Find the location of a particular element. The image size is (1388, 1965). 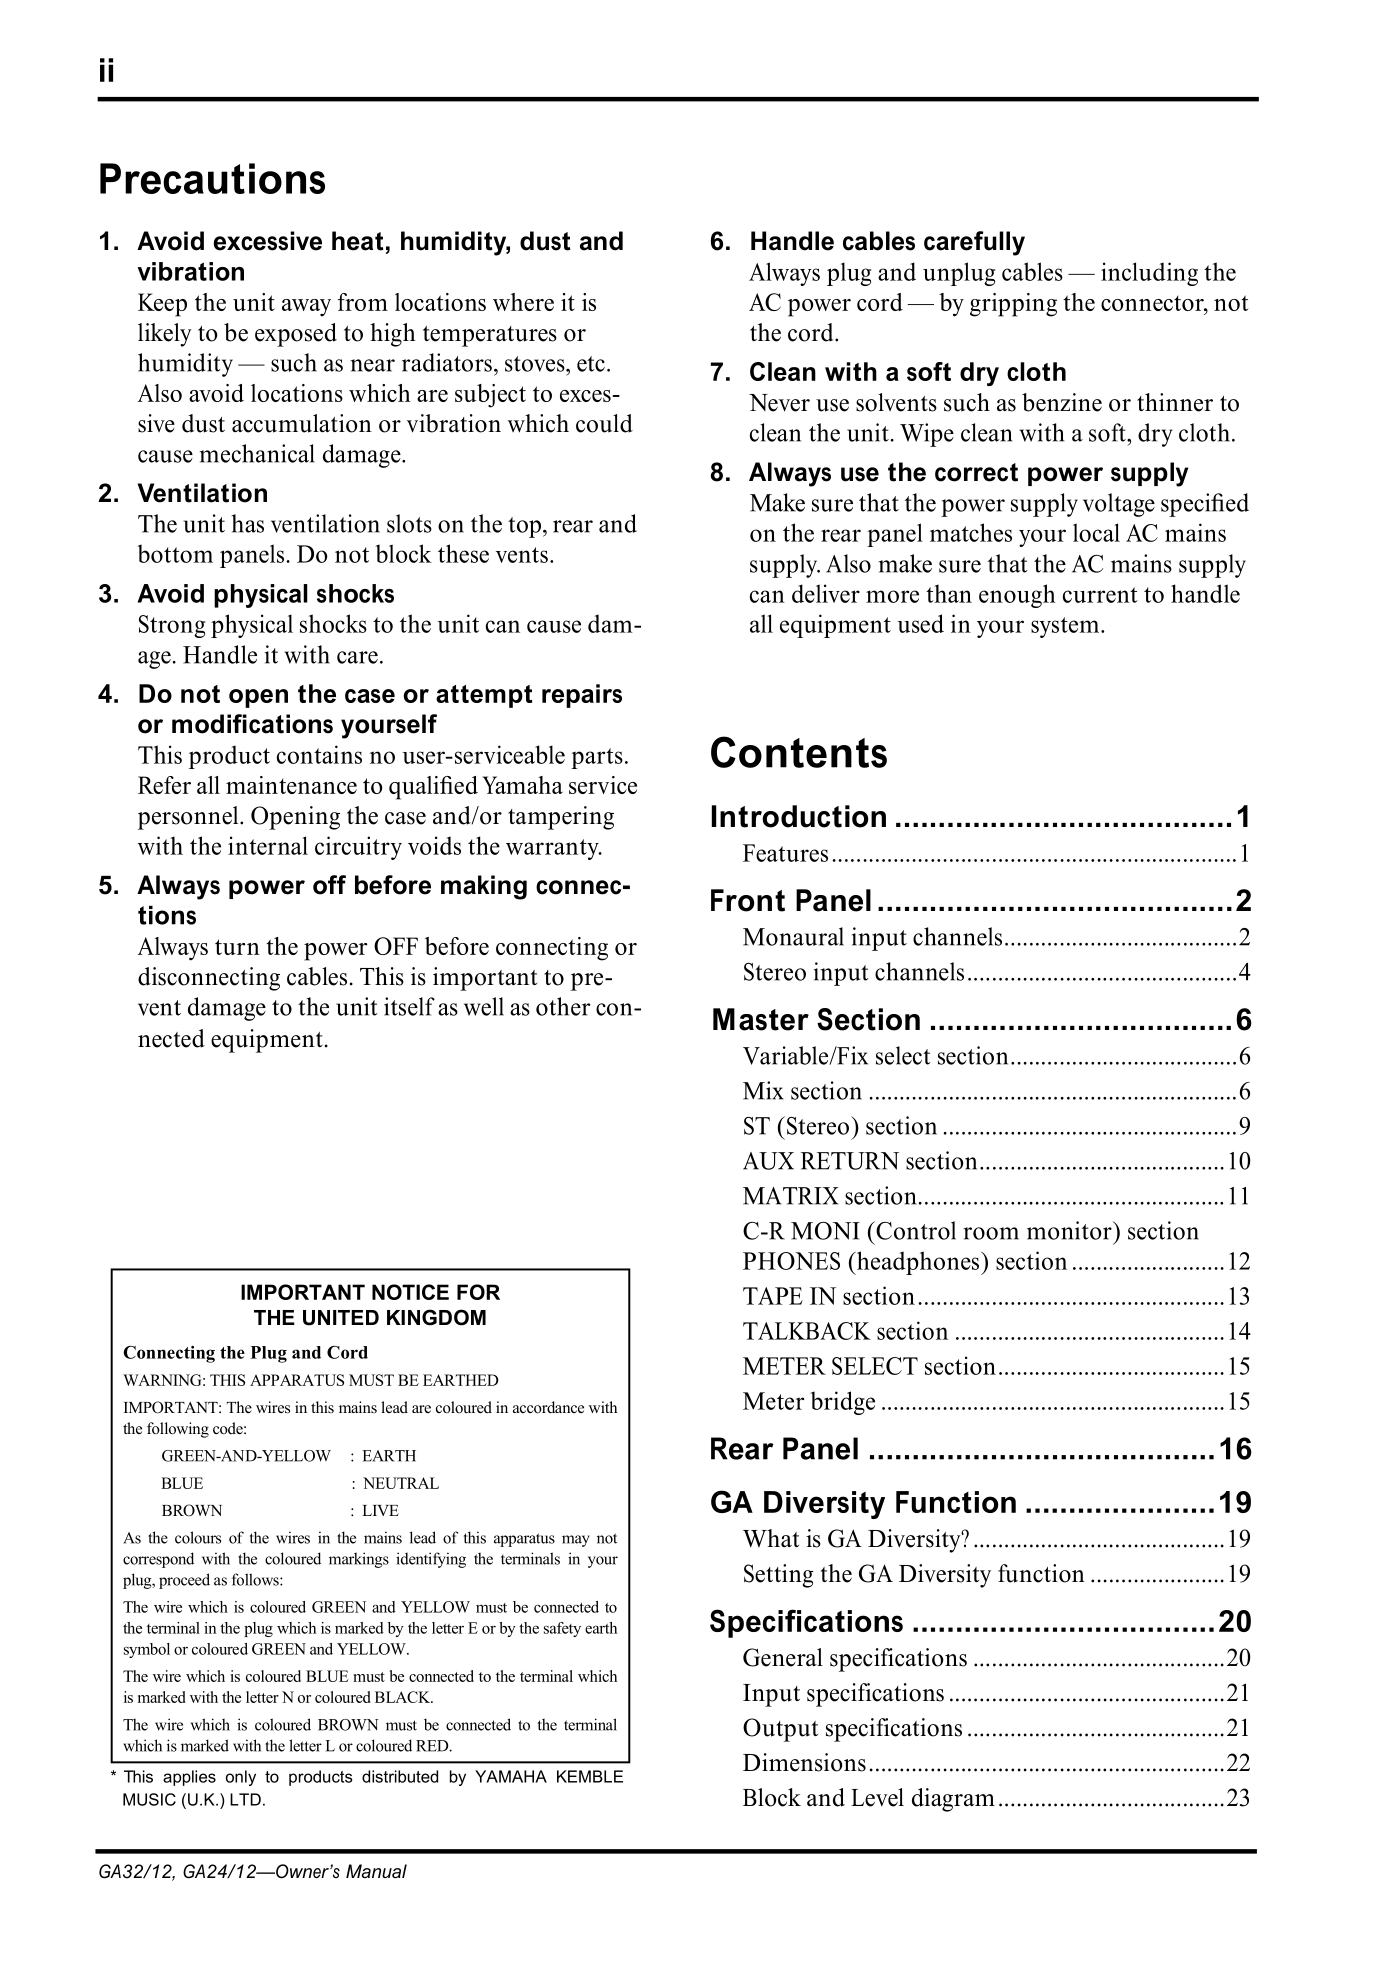

Master is located at coordinates (761, 1019).
